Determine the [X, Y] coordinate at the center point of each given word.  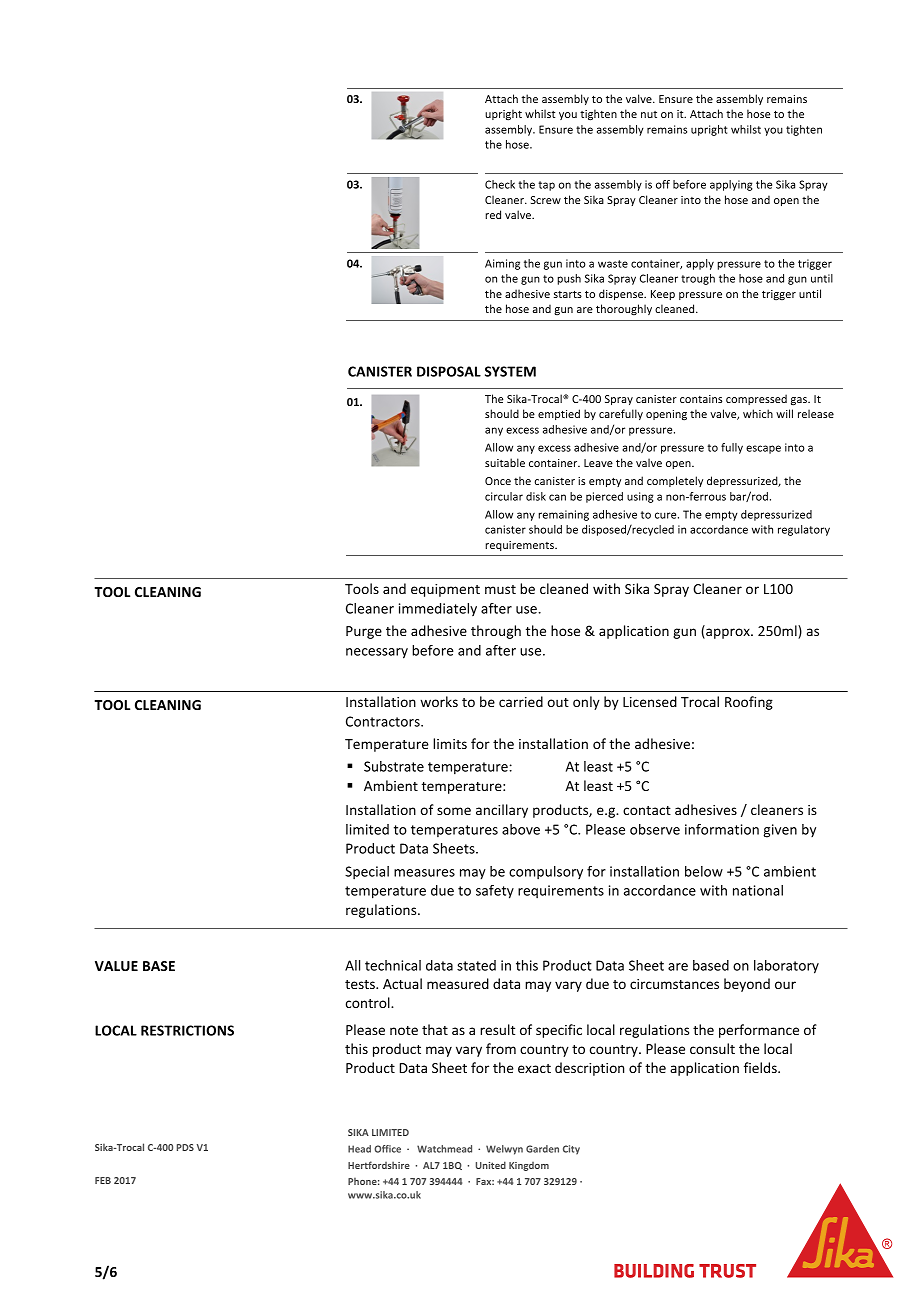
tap [546, 186]
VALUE [116, 966]
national [758, 890]
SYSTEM [510, 371]
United [491, 1165]
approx [728, 633]
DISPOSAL [449, 371]
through [496, 632]
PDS [185, 1147]
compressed [756, 399]
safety [495, 892]
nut [649, 114]
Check [500, 184]
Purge [364, 632]
